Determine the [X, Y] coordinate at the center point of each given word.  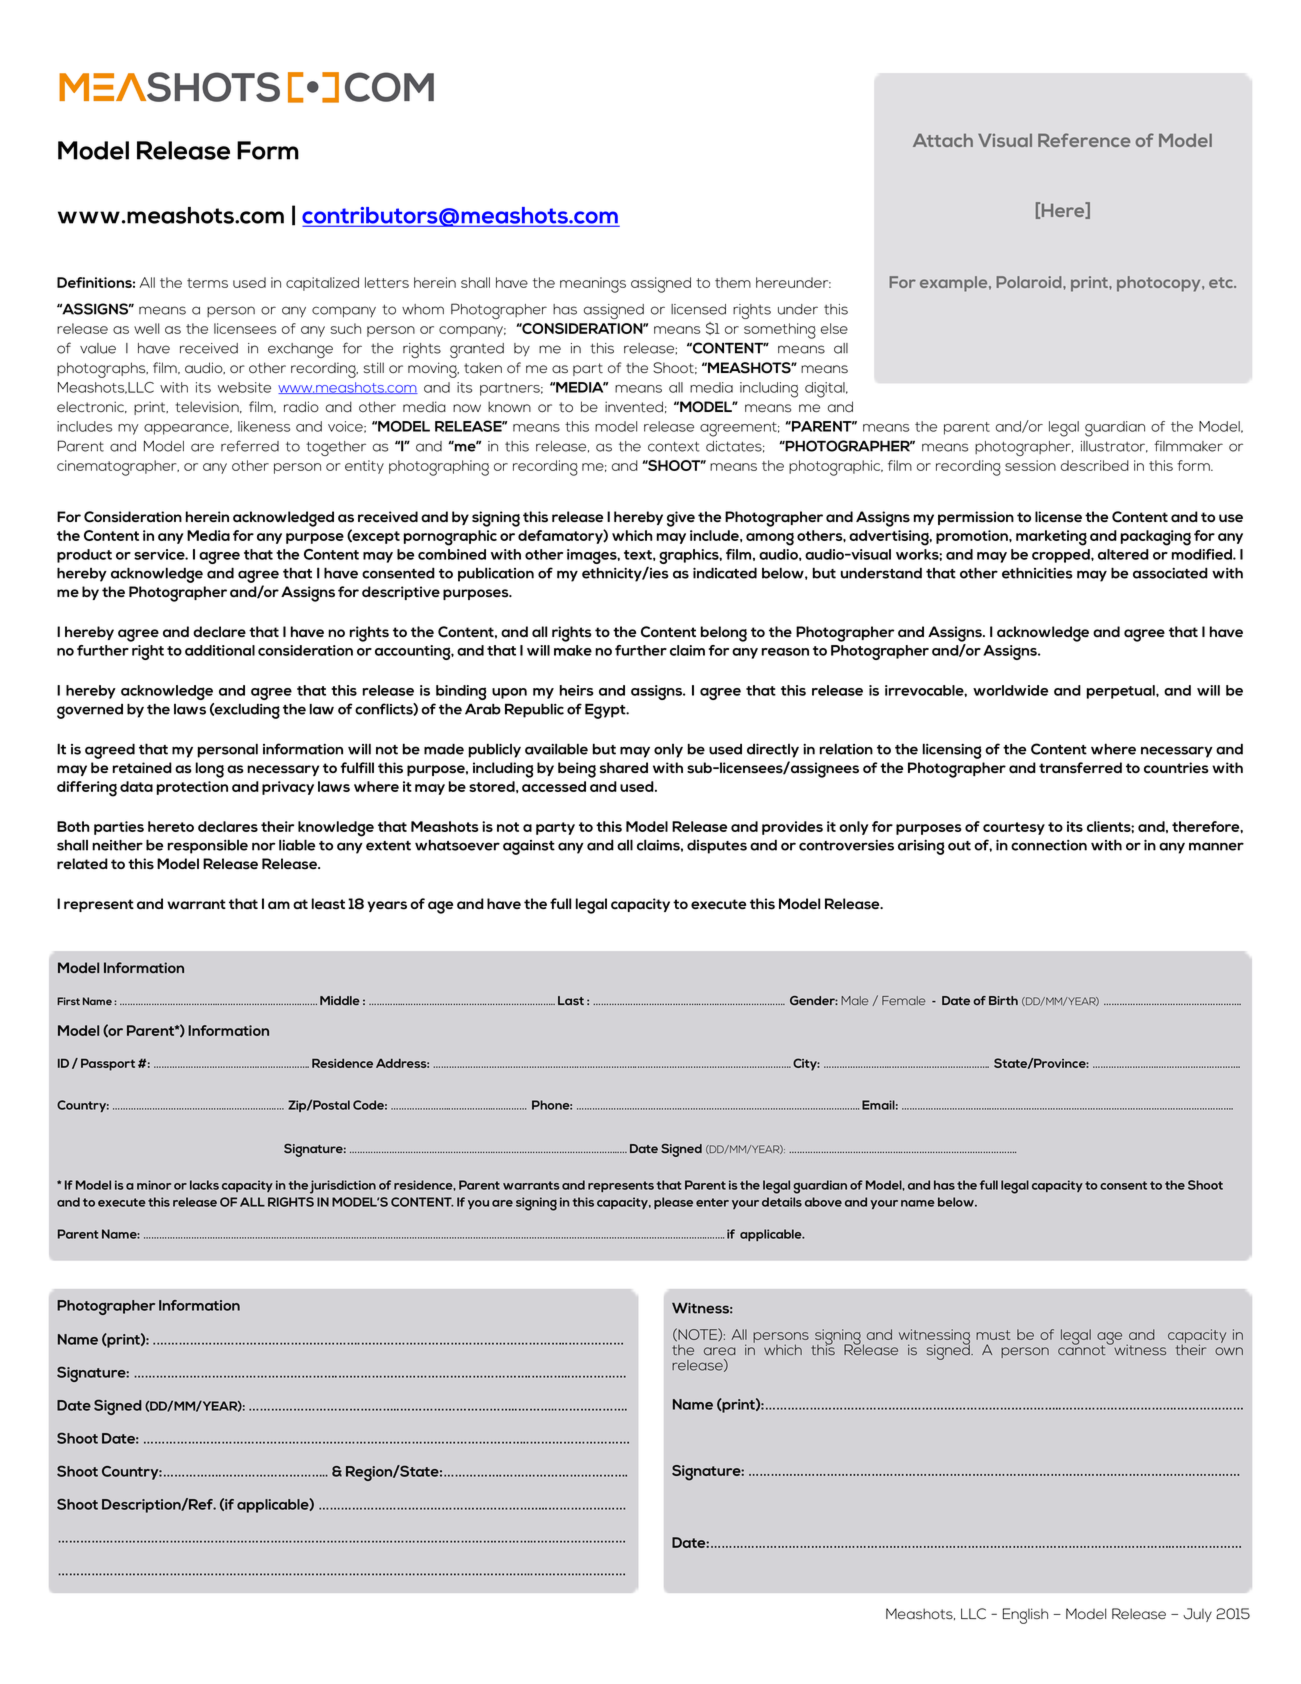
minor [154, 1185]
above [823, 1202]
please [673, 1203]
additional [220, 650]
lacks [204, 1185]
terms [207, 283]
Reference [1084, 140]
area [720, 1351]
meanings [593, 285]
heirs [577, 690]
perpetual [1122, 692]
